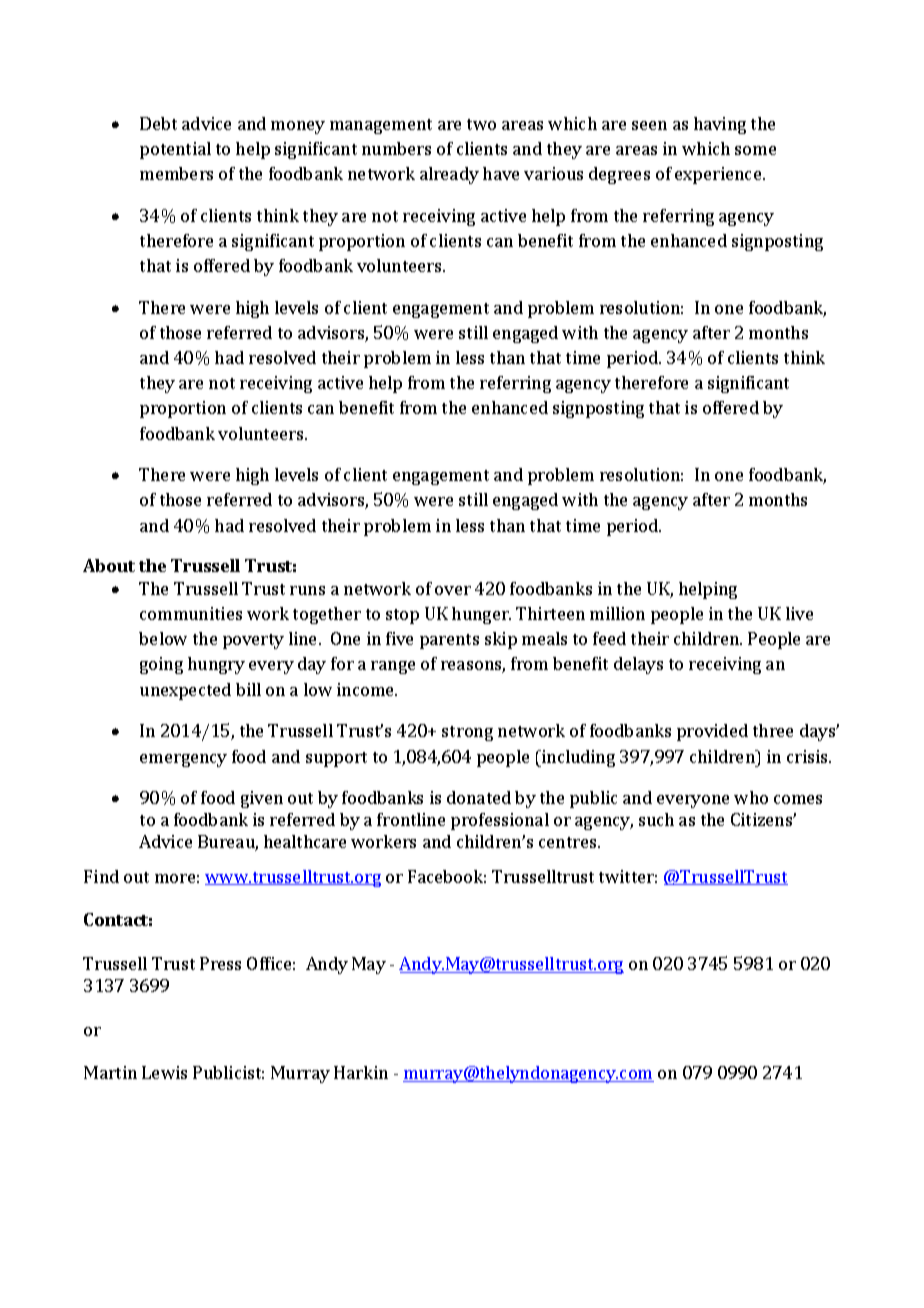  What do you see at coordinates (164, 1072) in the page?
I see `Lewis` at bounding box center [164, 1072].
